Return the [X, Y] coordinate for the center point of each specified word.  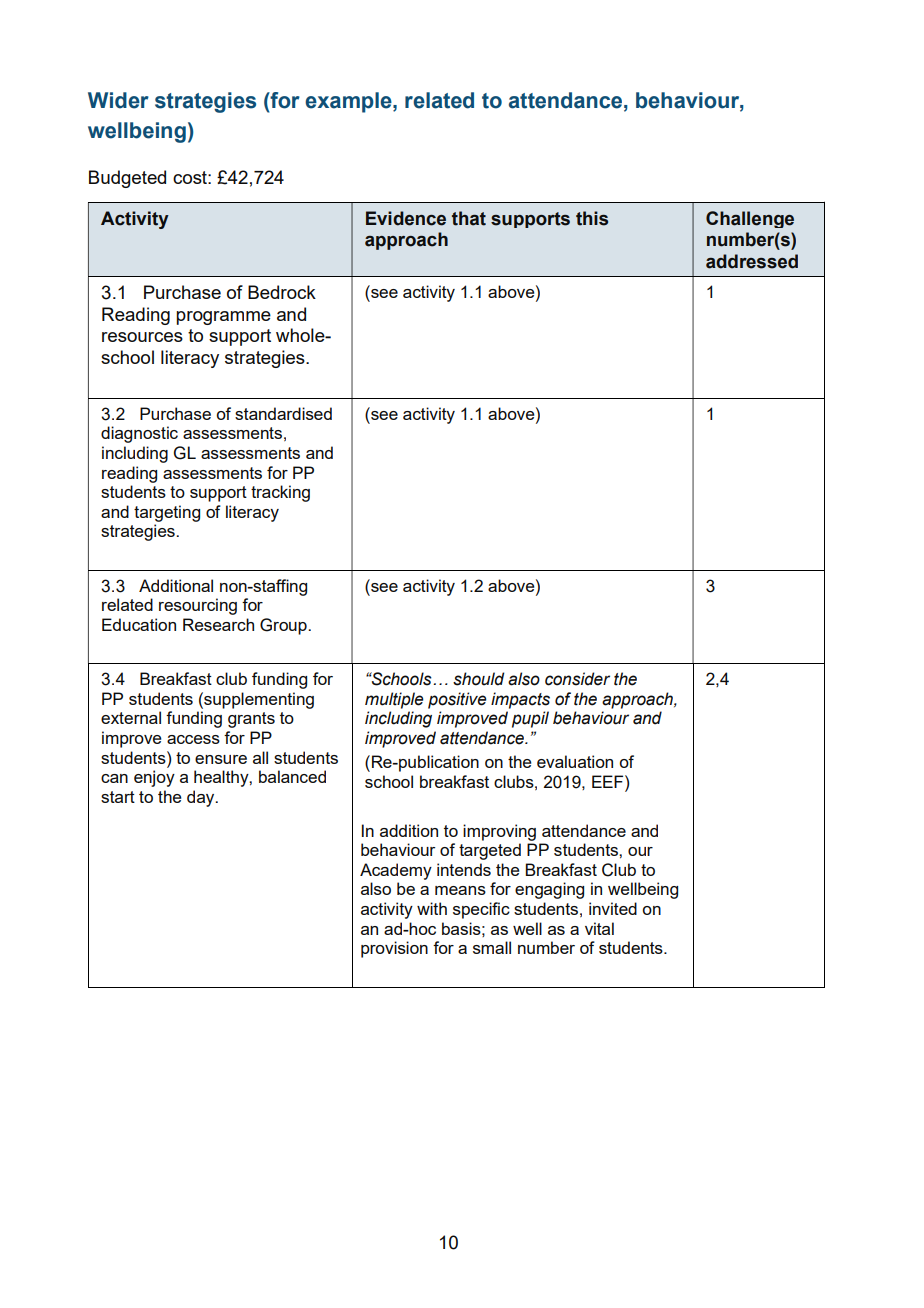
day [202, 798]
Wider [118, 100]
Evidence [406, 218]
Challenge [750, 219]
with [432, 908]
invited [613, 908]
